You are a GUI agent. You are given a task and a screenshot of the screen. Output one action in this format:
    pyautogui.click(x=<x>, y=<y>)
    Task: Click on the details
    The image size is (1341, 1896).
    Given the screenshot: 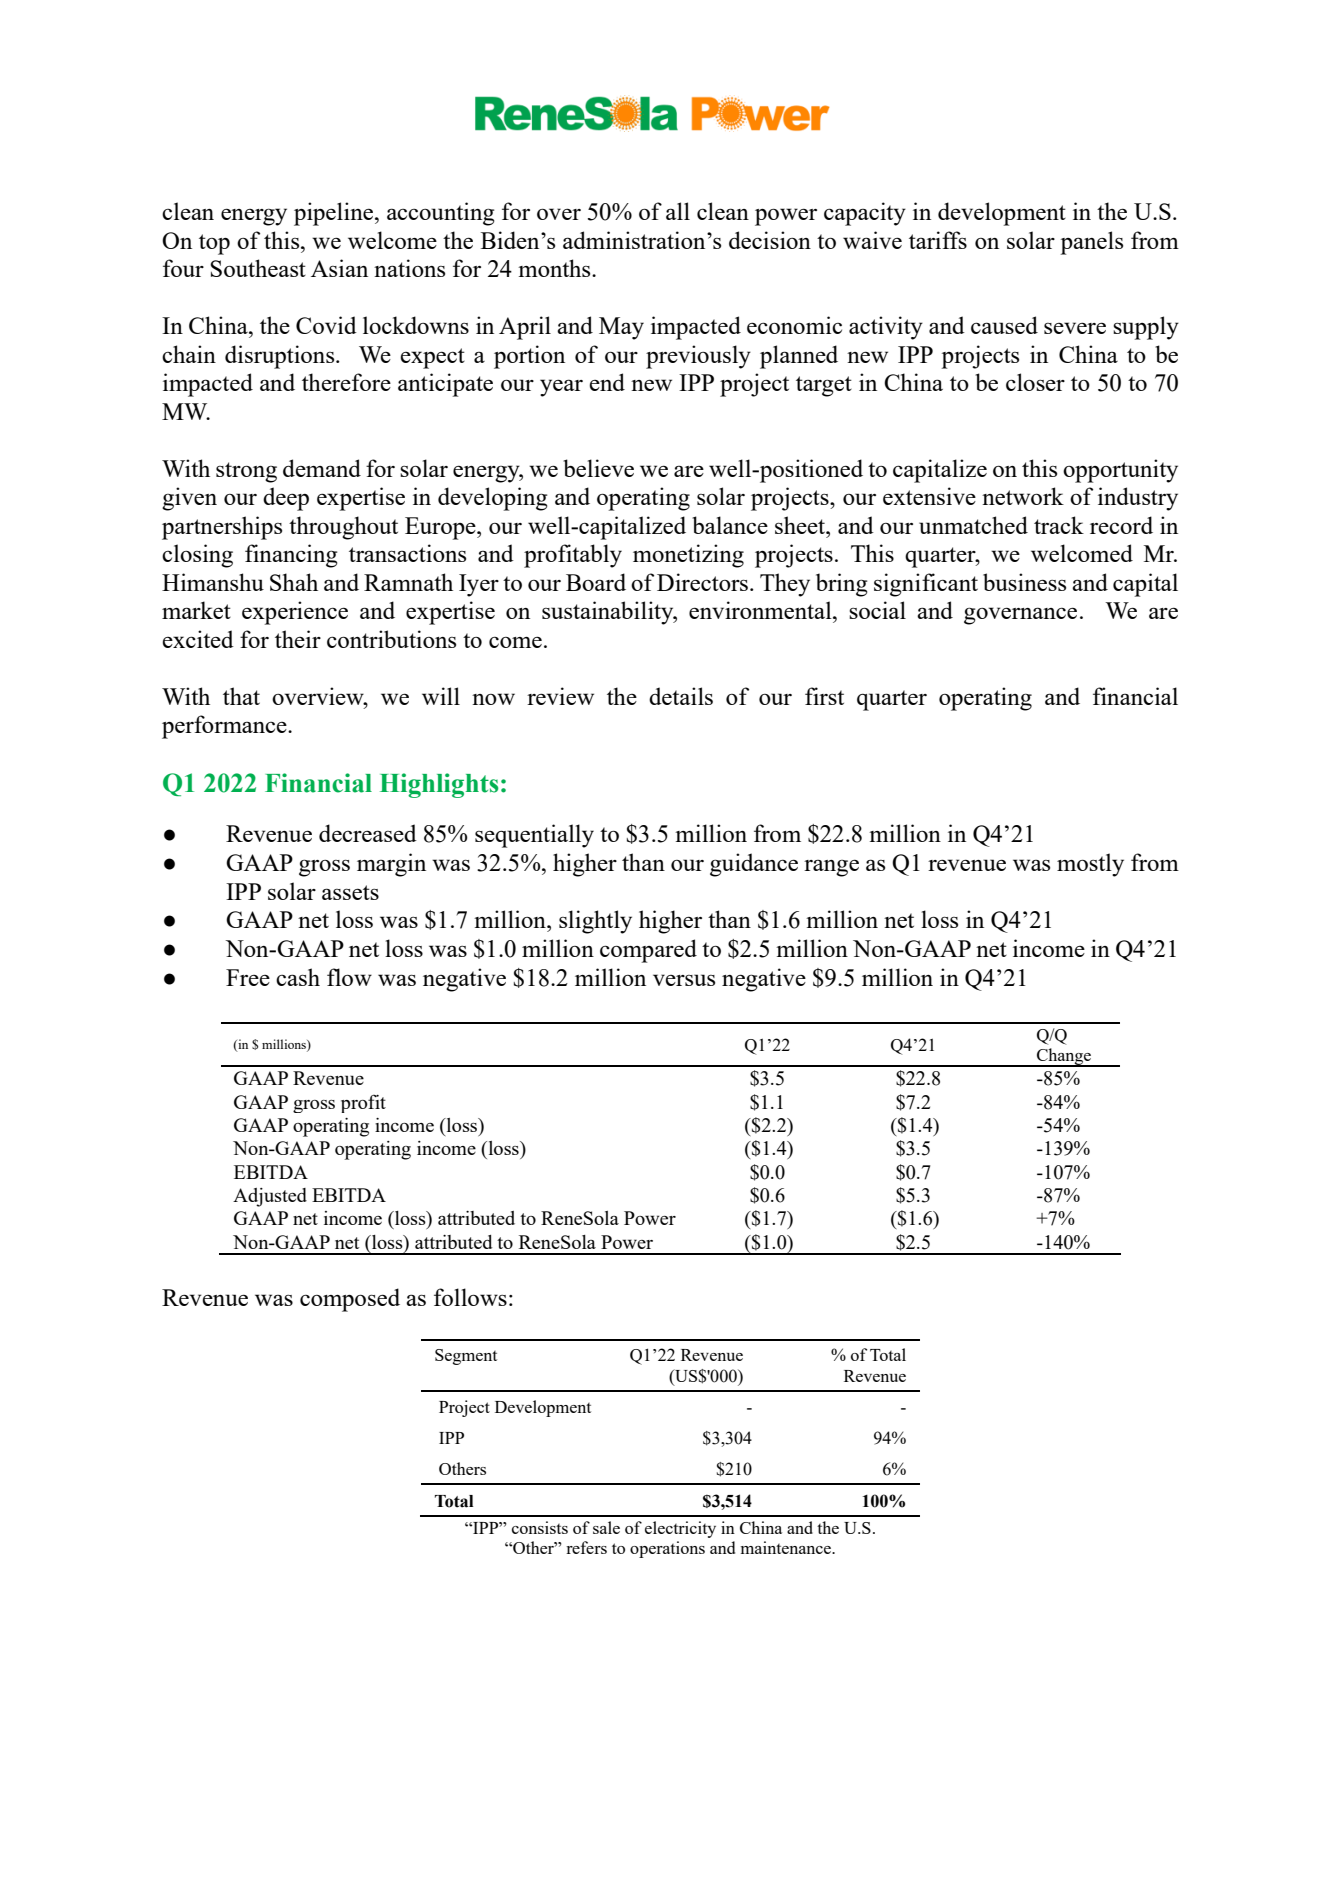 What is the action you would take?
    pyautogui.click(x=681, y=696)
